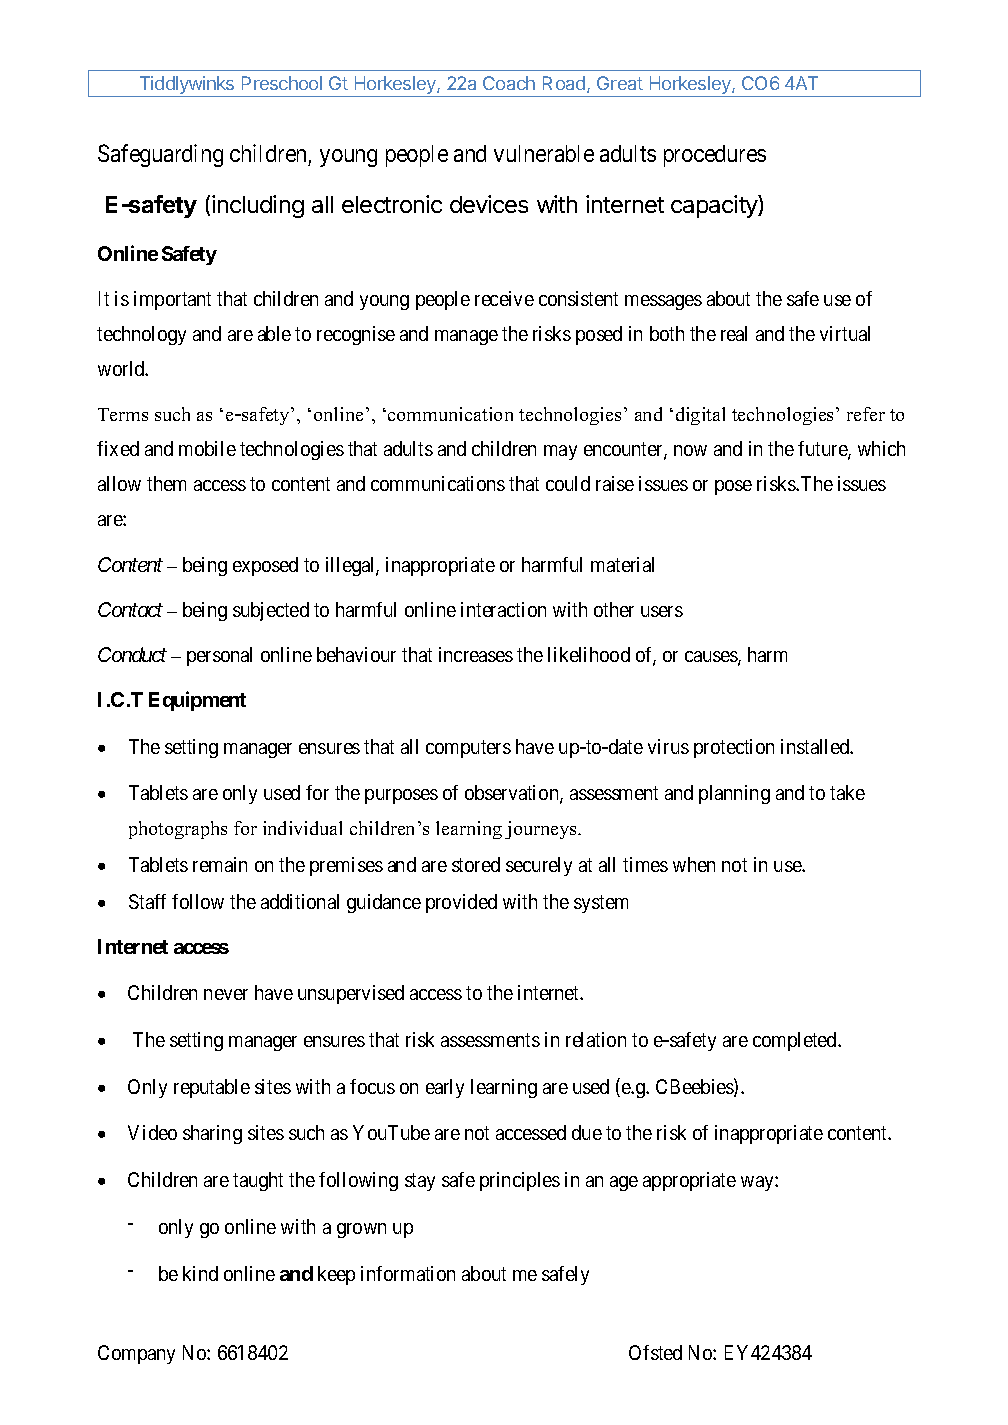  Describe the element at coordinates (655, 1352) in the screenshot. I see `Ofsted` at that location.
